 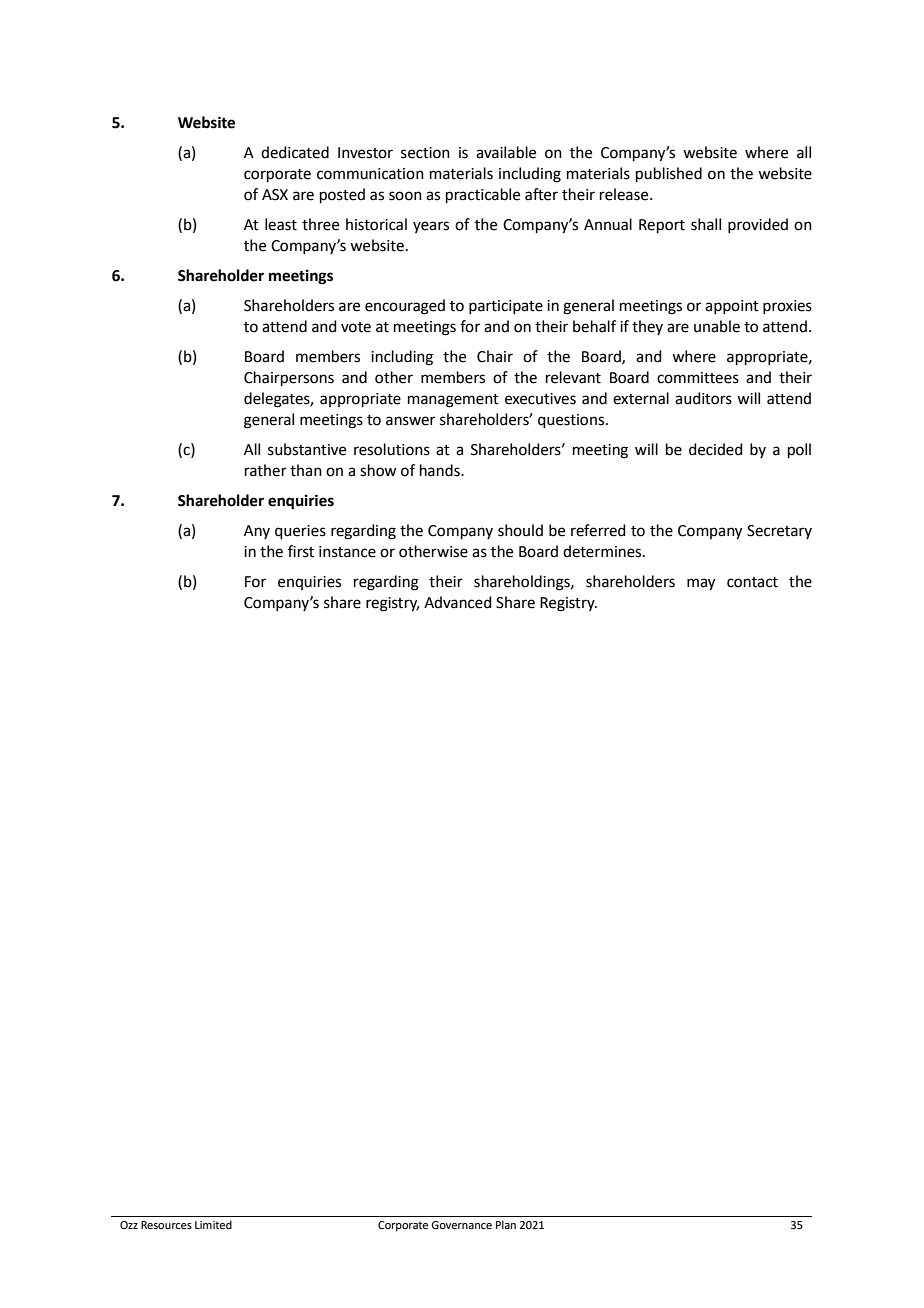 I want to click on management, so click(x=453, y=401).
